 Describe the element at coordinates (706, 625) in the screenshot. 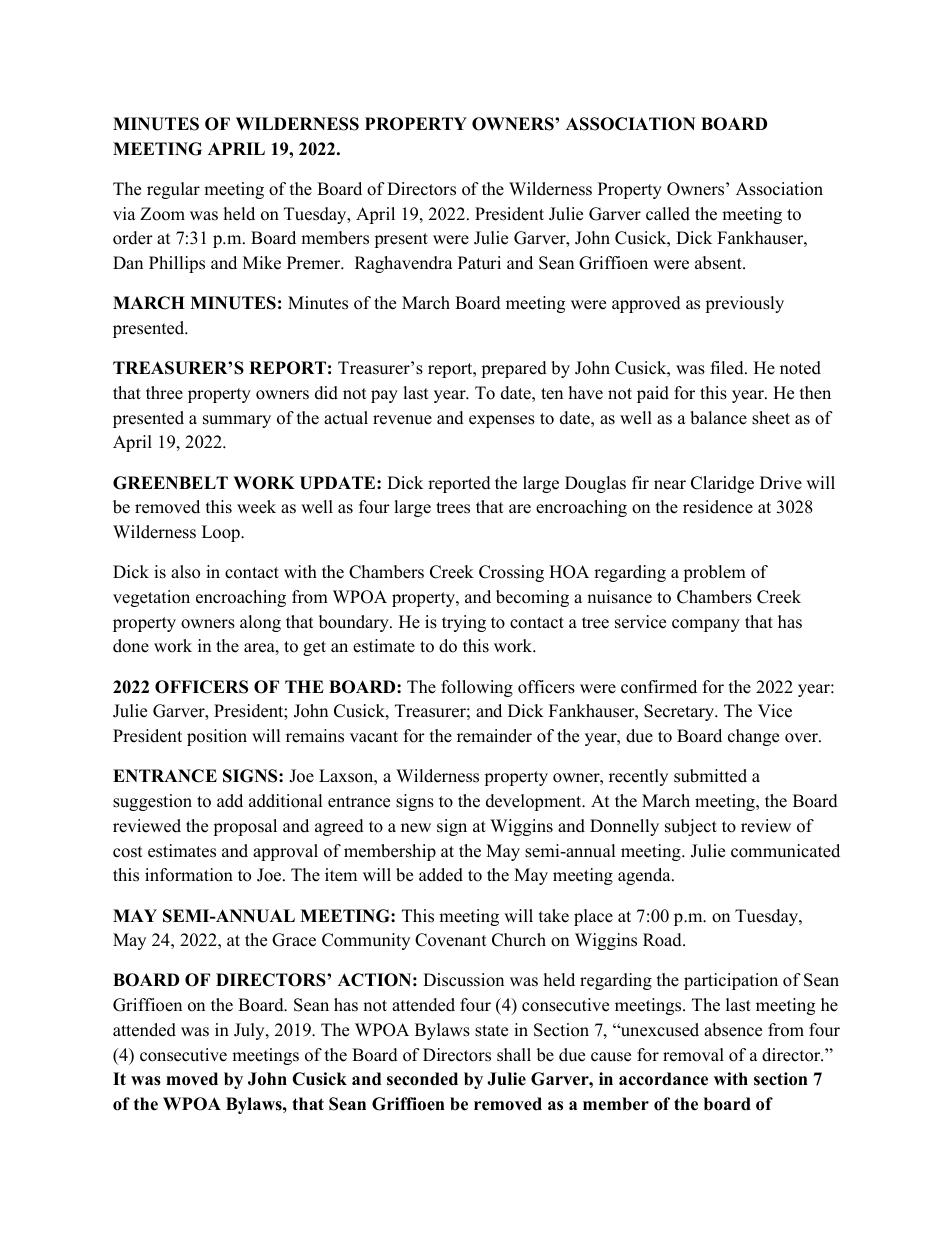

I see `company` at that location.
